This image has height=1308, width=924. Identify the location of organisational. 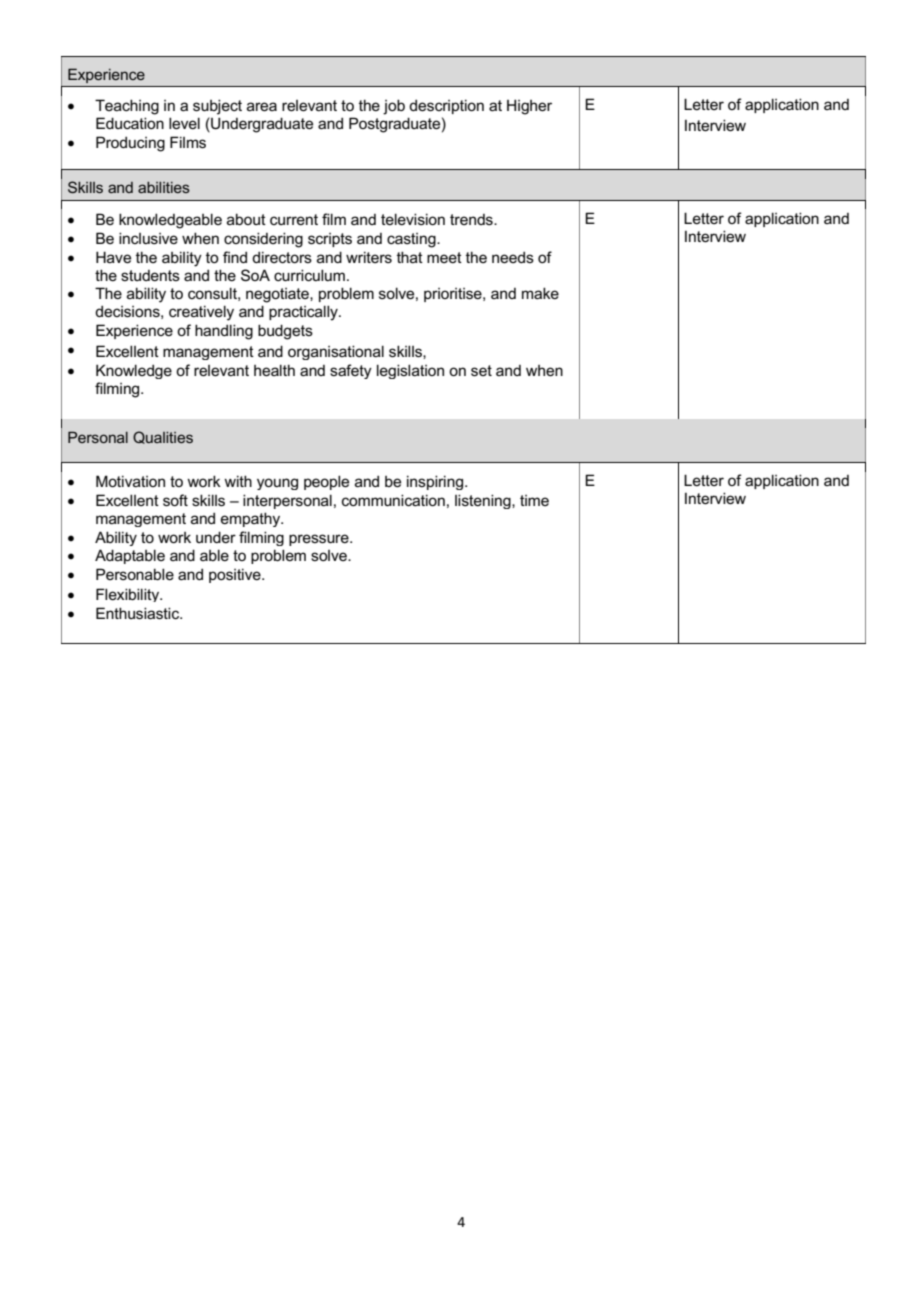
(336, 352).
